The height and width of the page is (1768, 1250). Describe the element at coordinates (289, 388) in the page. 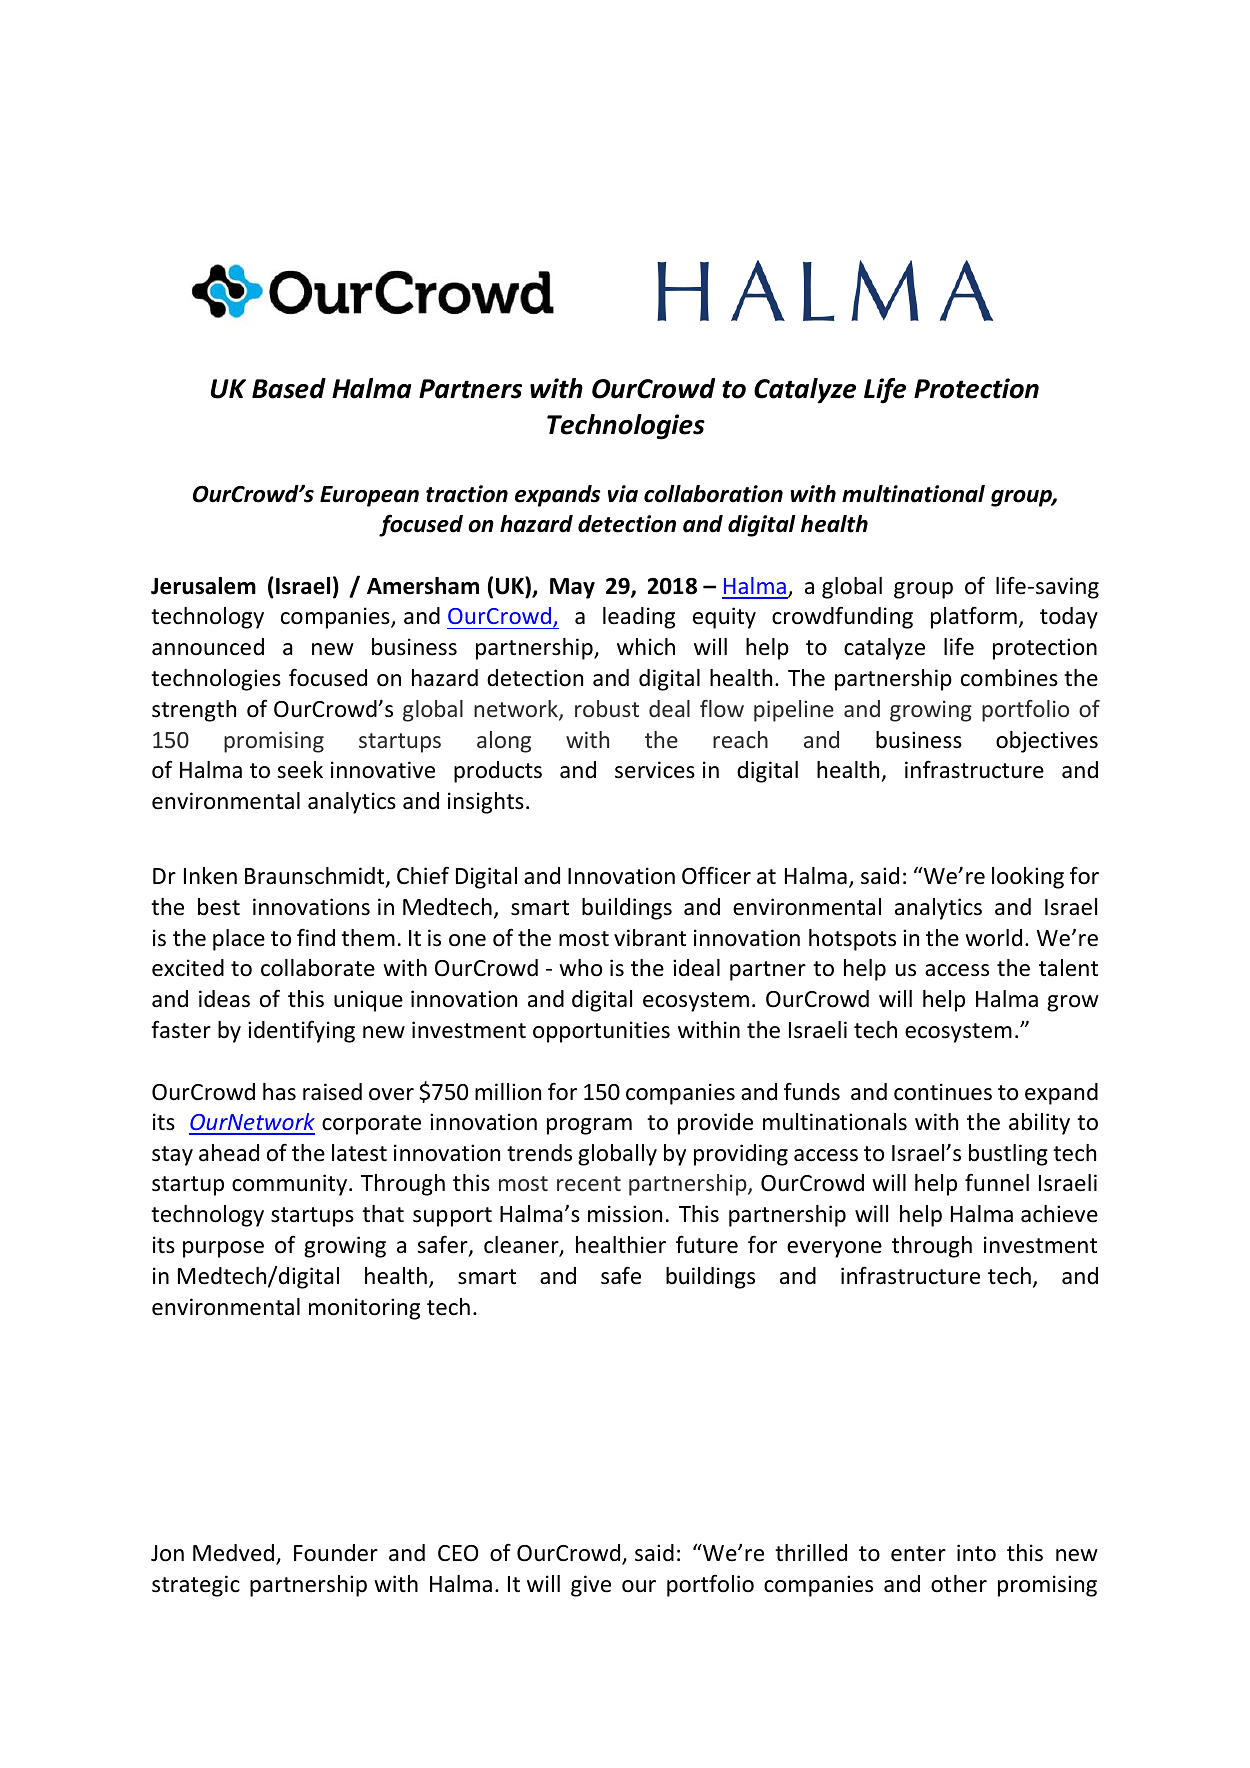

I see `Based` at that location.
